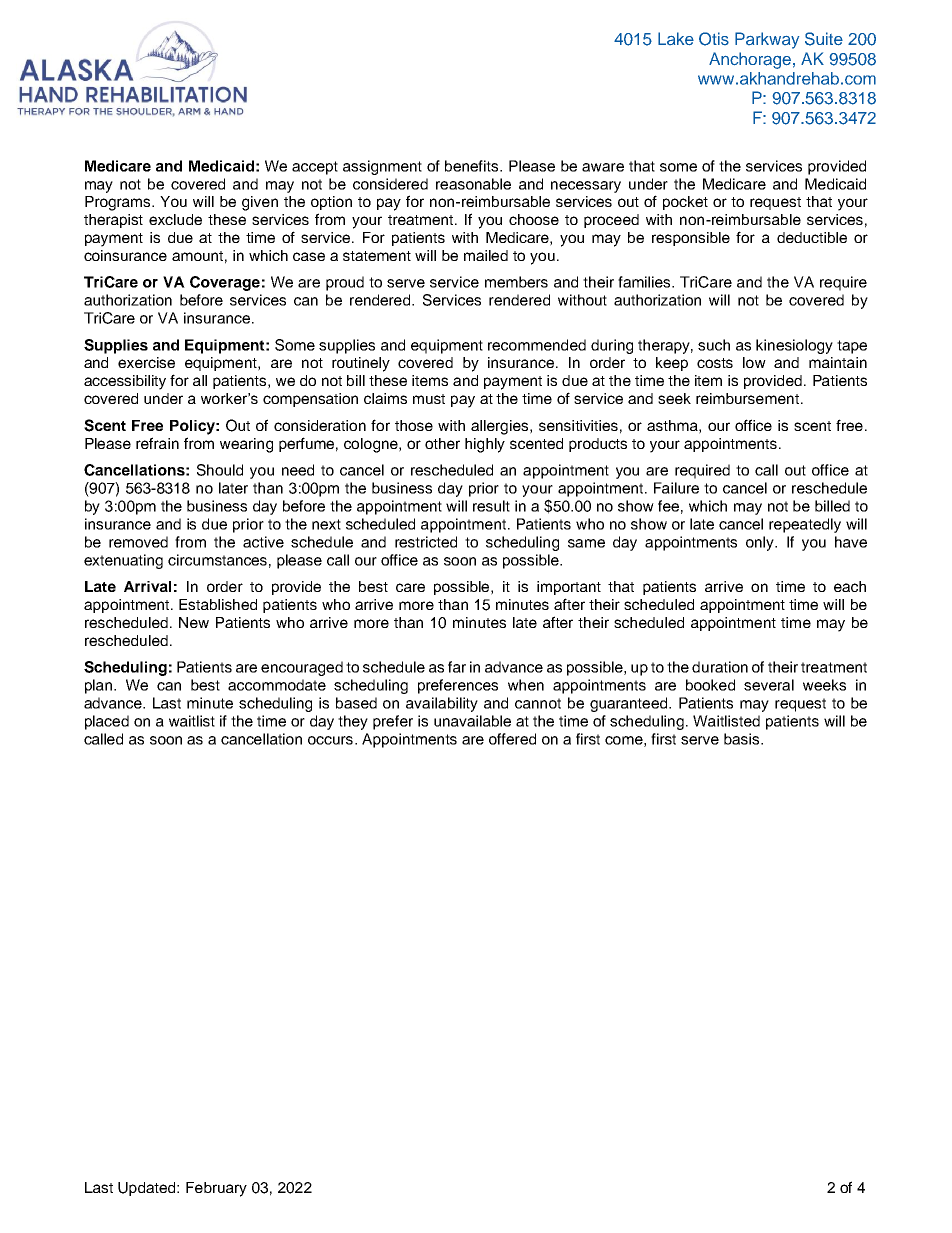 This screenshot has width=952, height=1233. Describe the element at coordinates (457, 667) in the screenshot. I see `far` at that location.
